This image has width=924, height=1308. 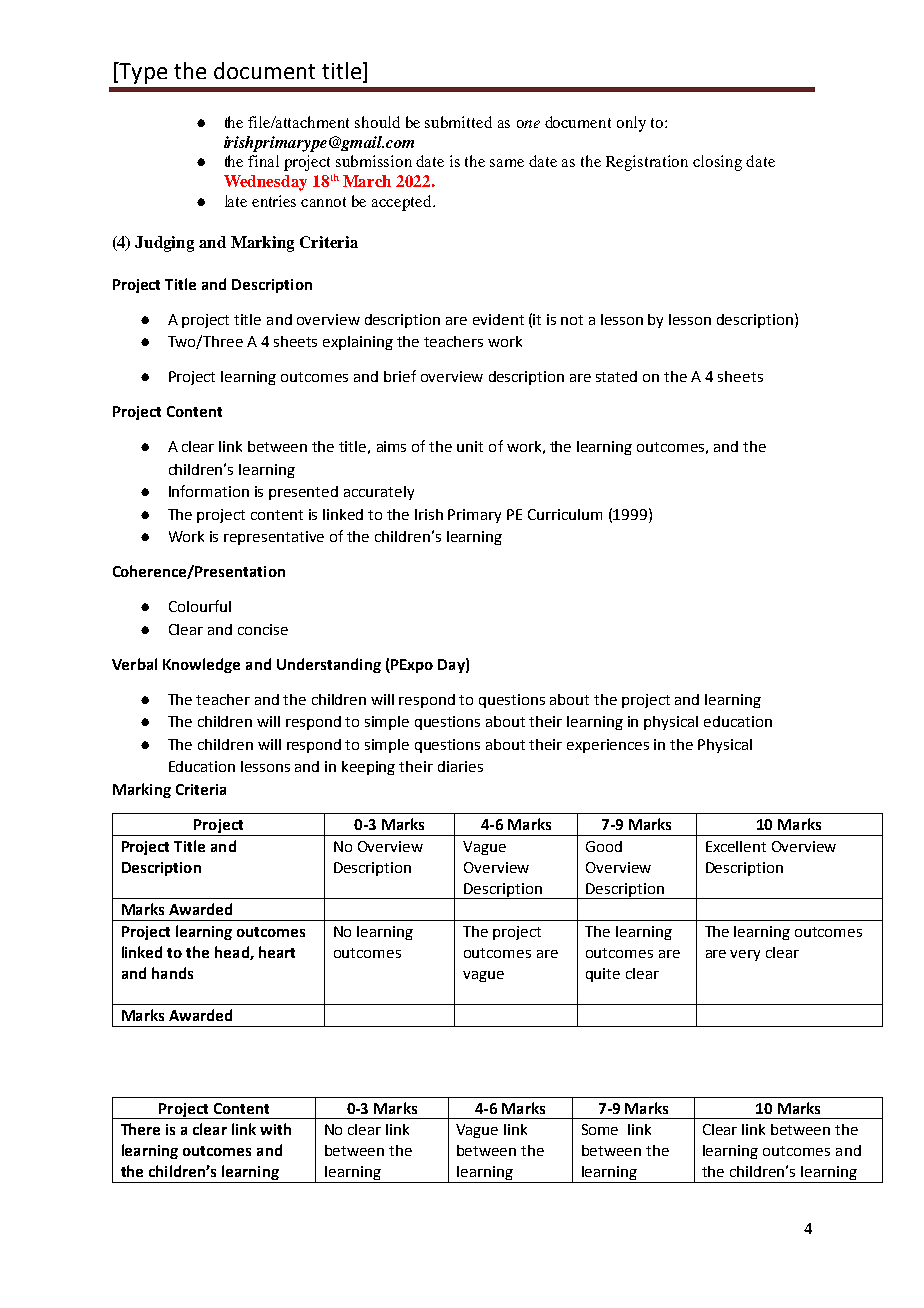 What do you see at coordinates (608, 746) in the image?
I see `experiences` at bounding box center [608, 746].
